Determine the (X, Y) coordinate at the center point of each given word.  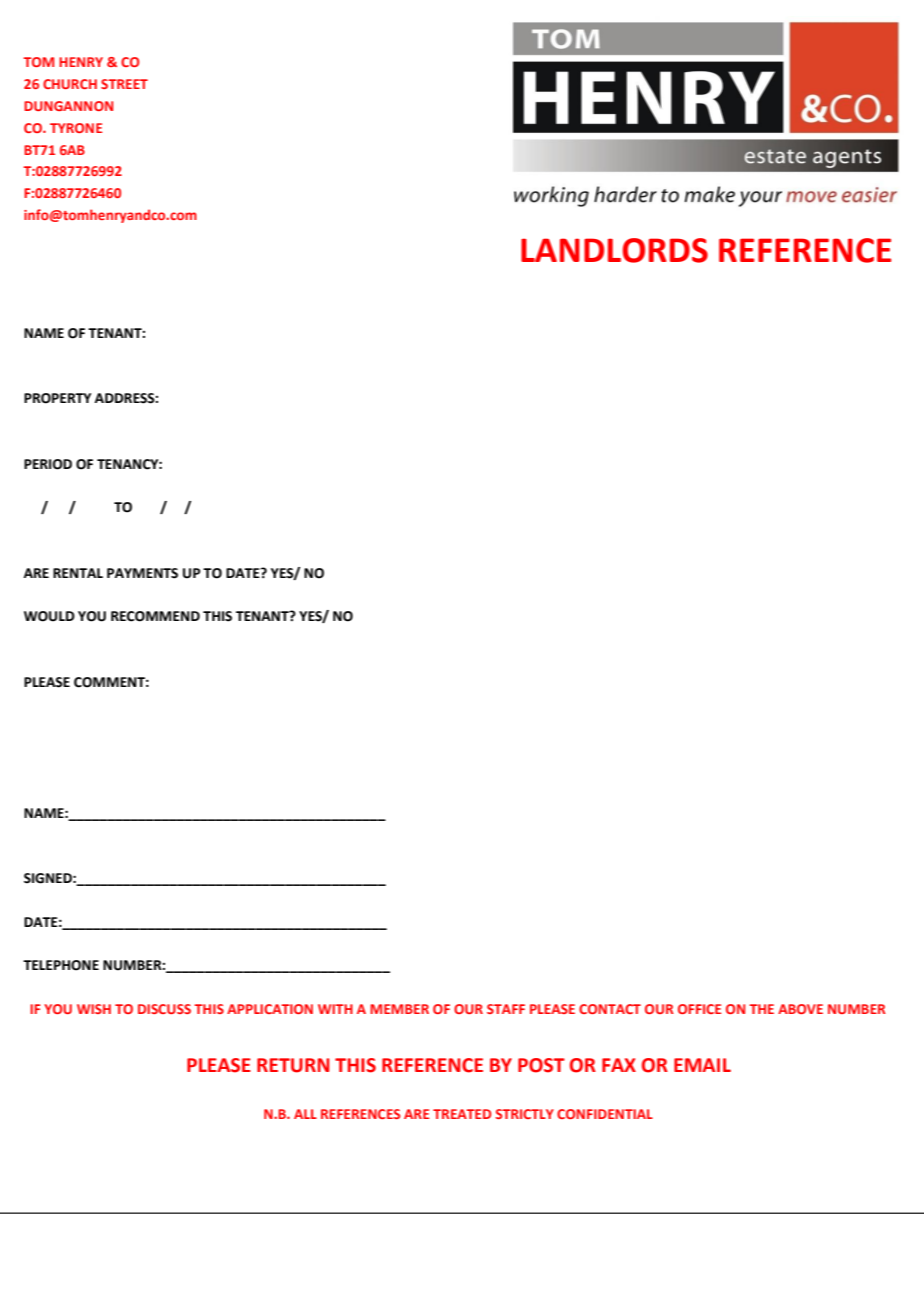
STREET (124, 84)
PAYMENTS (142, 573)
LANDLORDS (614, 250)
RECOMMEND (155, 616)
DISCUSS (164, 1009)
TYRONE (76, 128)
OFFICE (699, 1009)
